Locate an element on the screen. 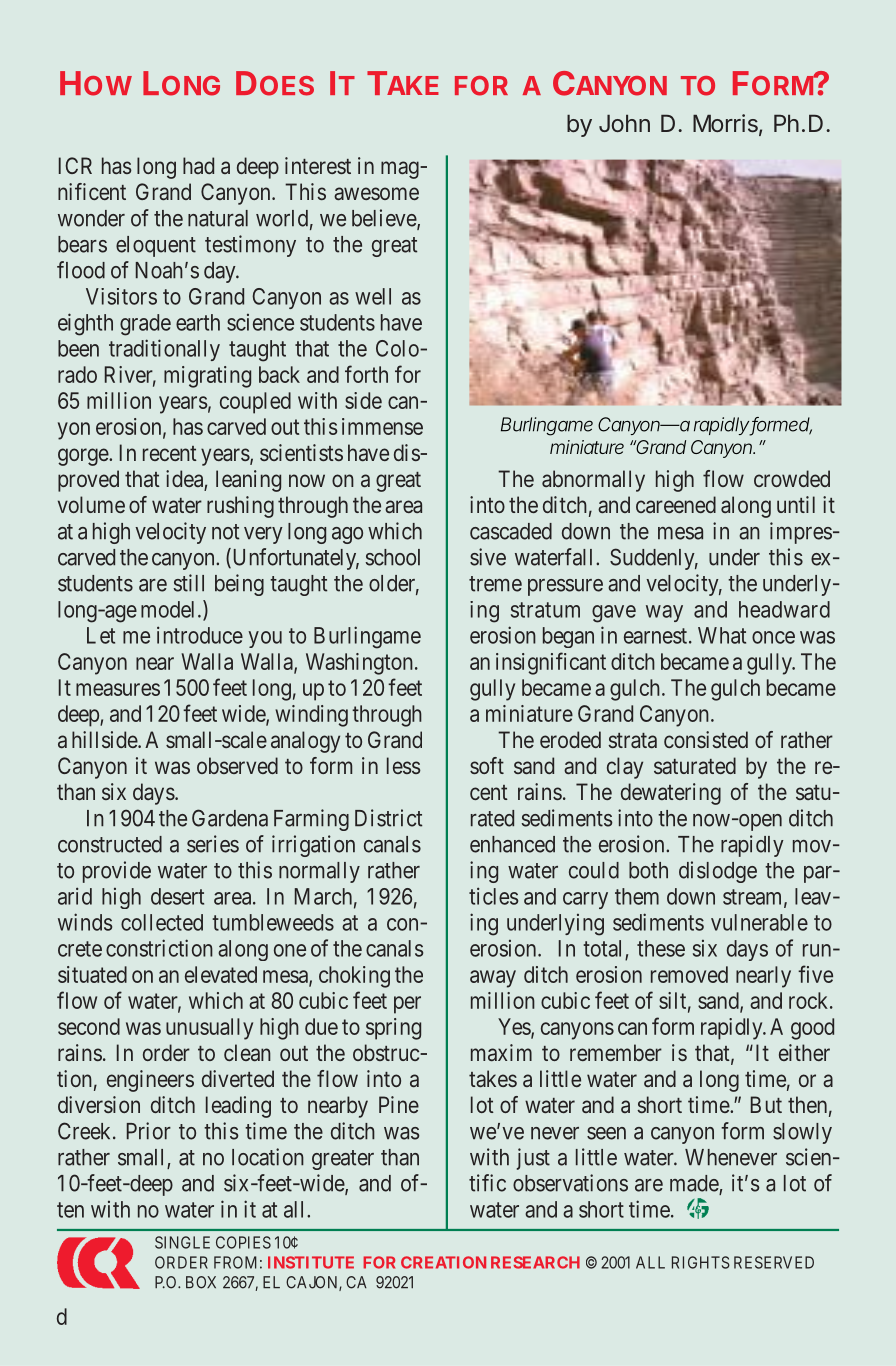 This screenshot has height=1366, width=896. migrating is located at coordinates (207, 377).
